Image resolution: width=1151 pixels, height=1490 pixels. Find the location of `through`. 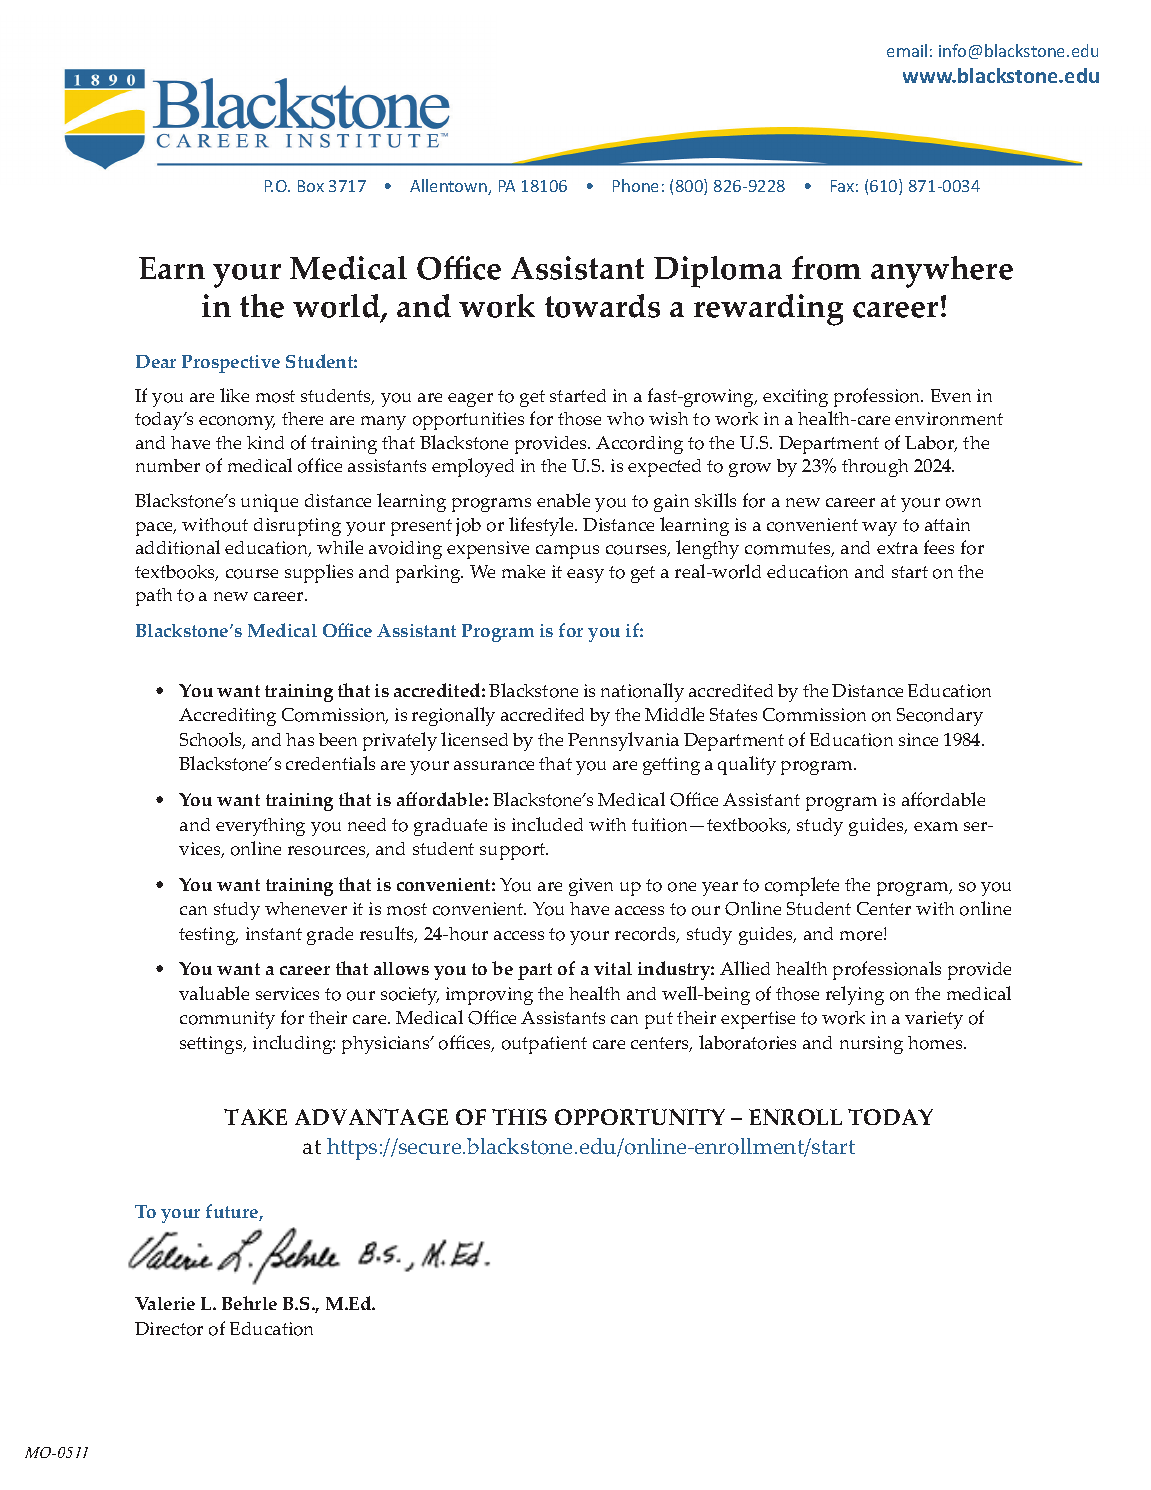

through is located at coordinates (875, 468).
